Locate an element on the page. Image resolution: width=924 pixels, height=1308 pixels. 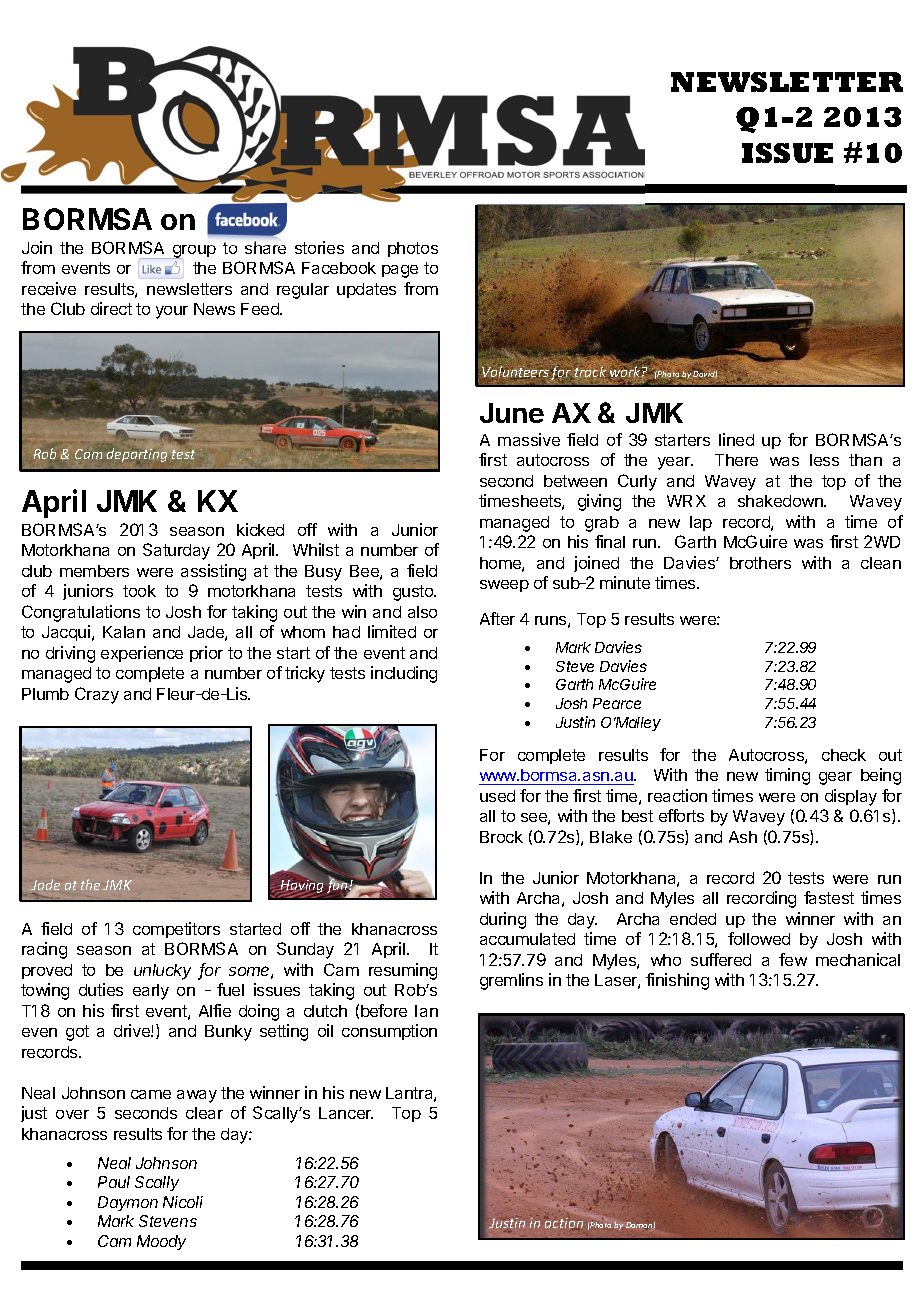
group is located at coordinates (193, 252).
